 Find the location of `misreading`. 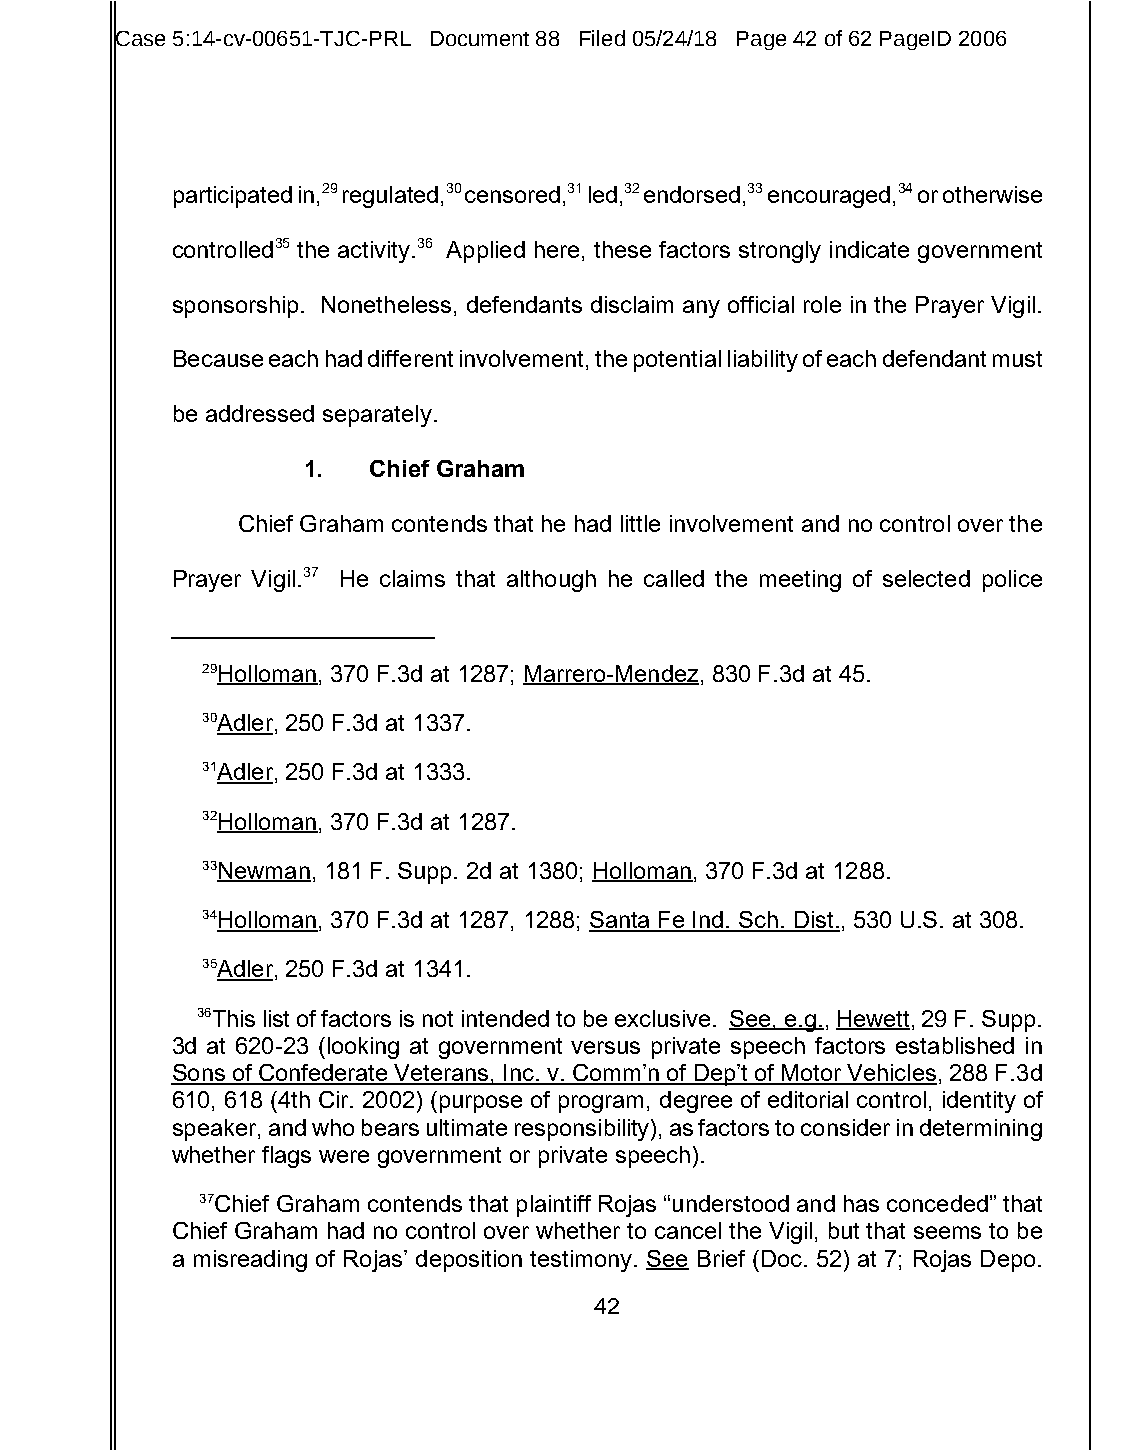

misreading is located at coordinates (250, 1261).
